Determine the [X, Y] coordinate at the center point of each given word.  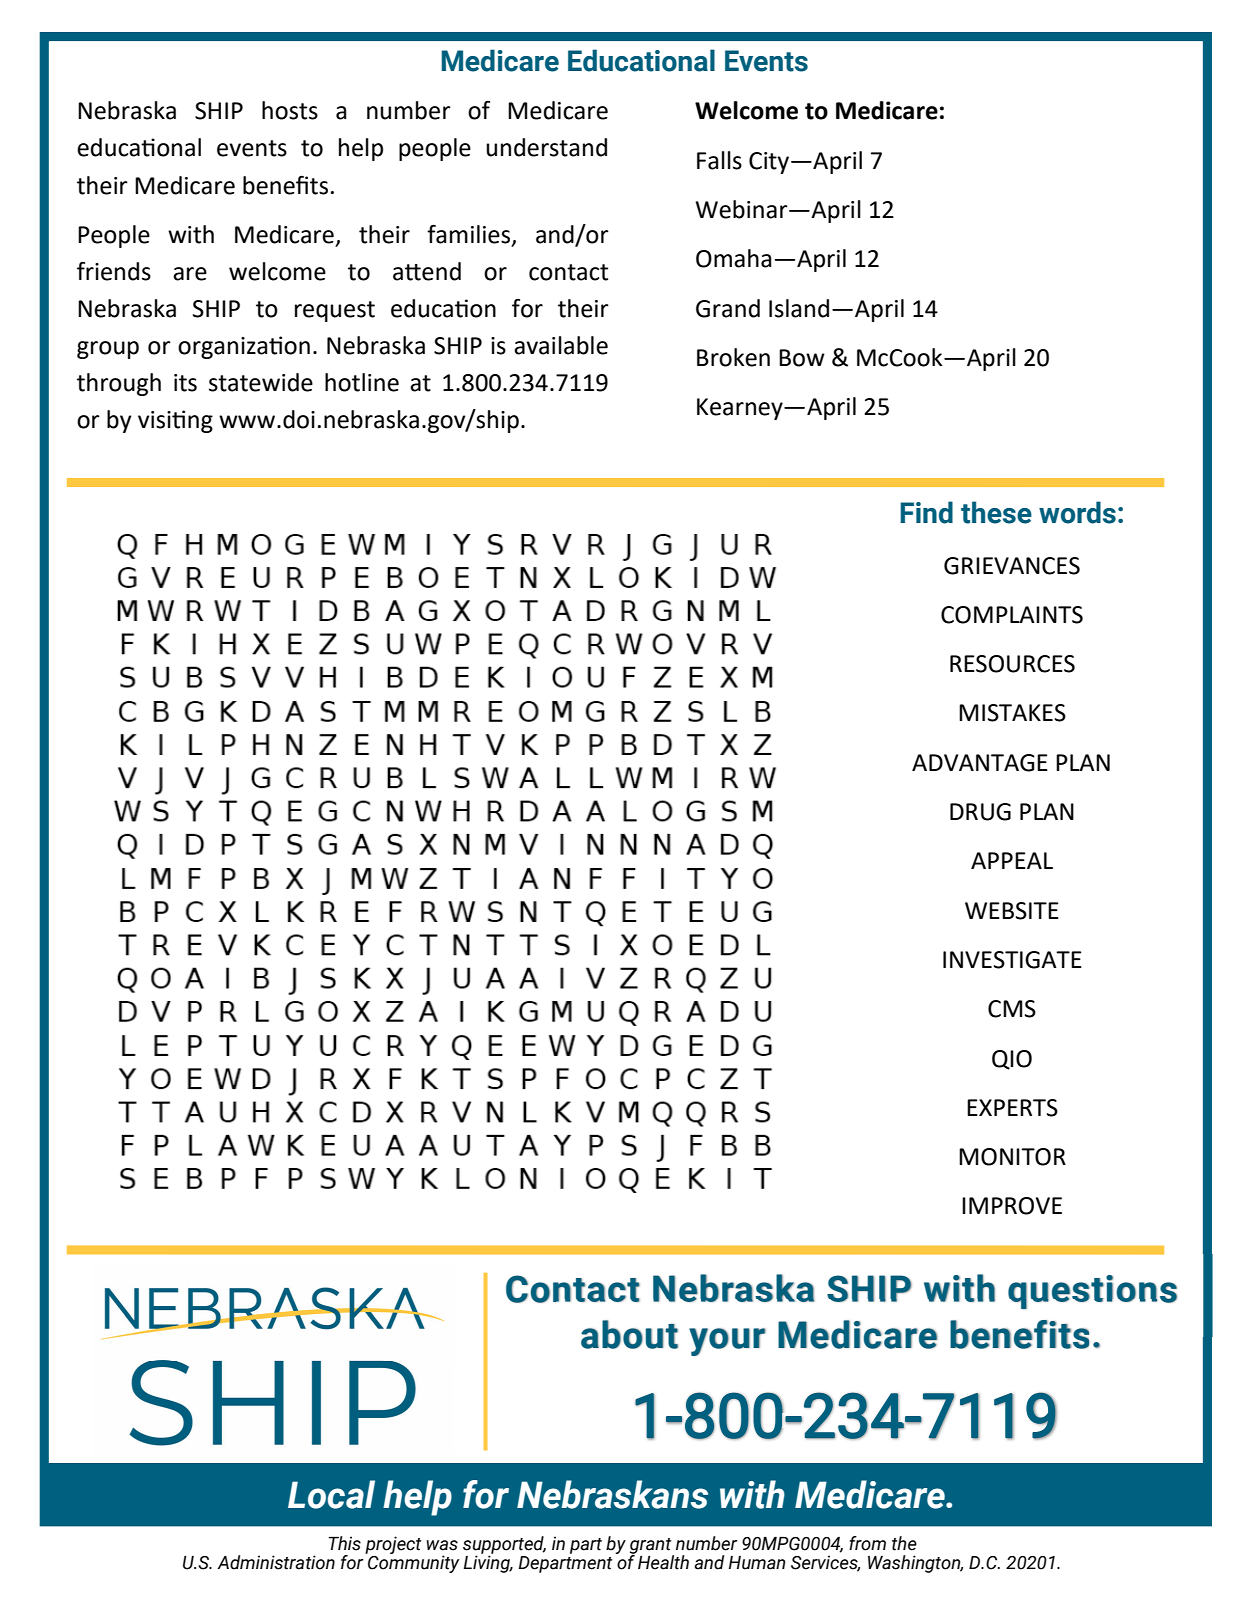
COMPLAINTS [1012, 615]
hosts [290, 110]
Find [926, 512]
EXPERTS [1012, 1108]
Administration [276, 1562]
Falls [719, 160]
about [629, 1334]
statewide [261, 382]
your [727, 1342]
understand [546, 147]
